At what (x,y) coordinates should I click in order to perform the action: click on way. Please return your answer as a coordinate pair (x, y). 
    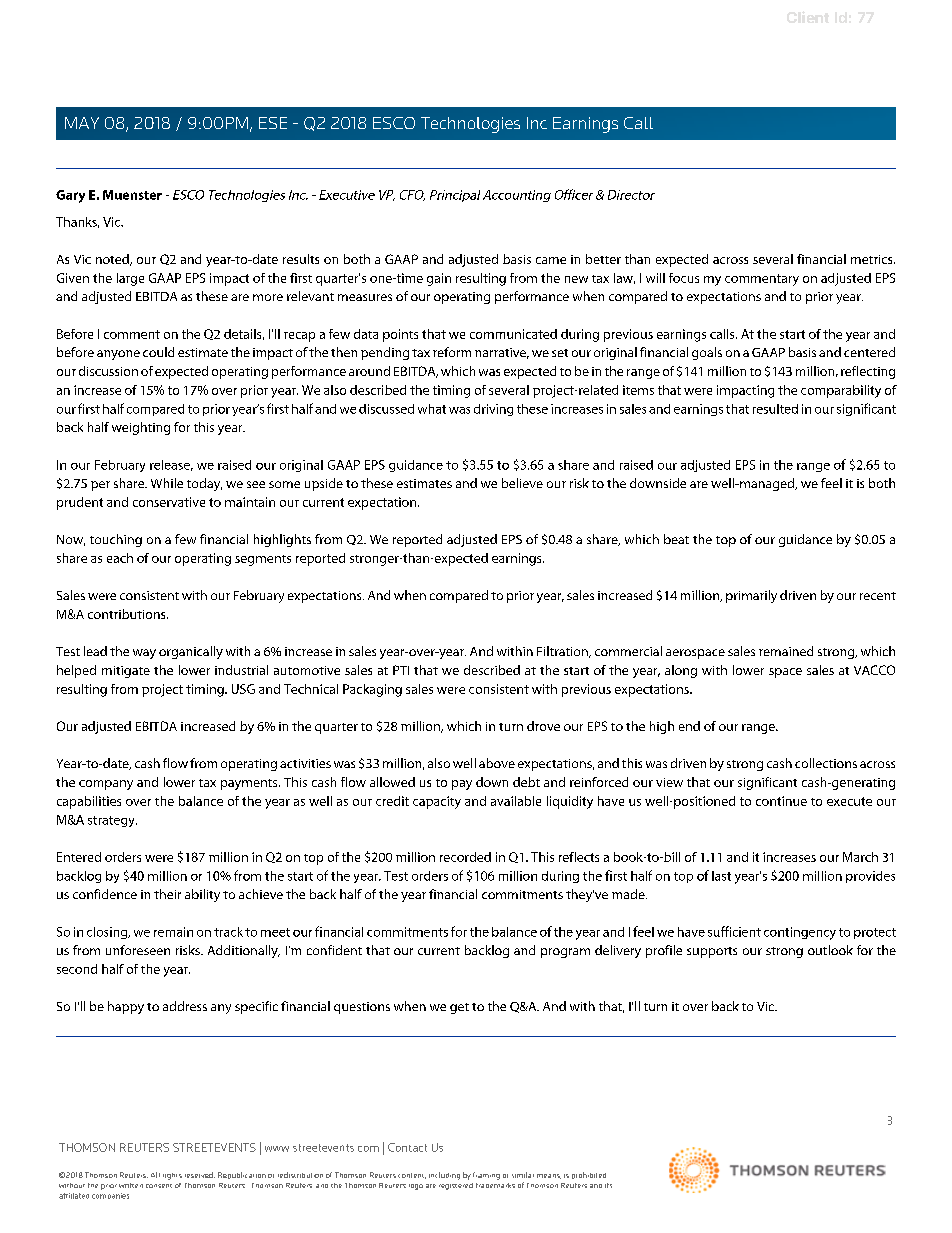
    Looking at the image, I should click on (144, 654).
